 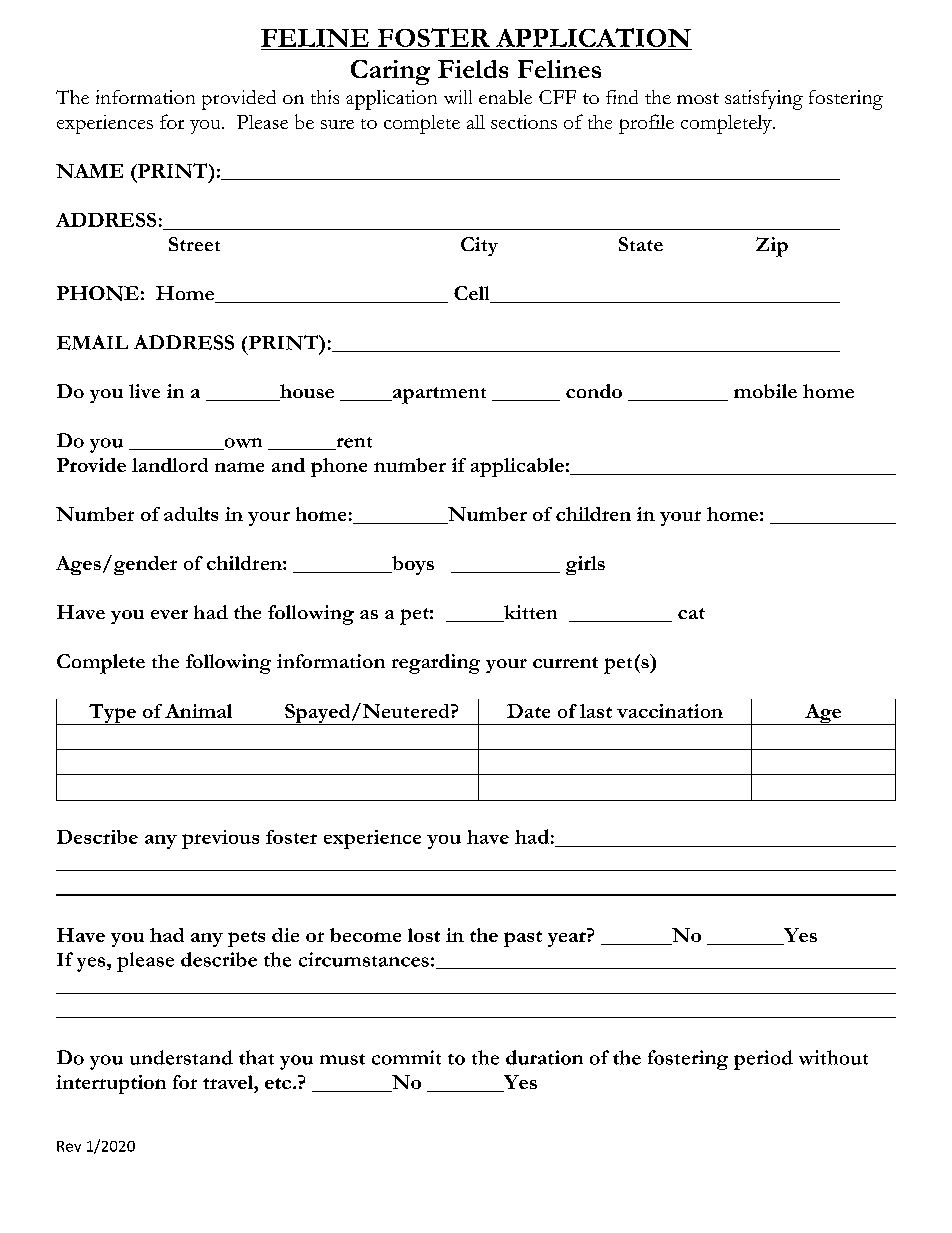 What do you see at coordinates (585, 565) in the image?
I see `girls` at bounding box center [585, 565].
